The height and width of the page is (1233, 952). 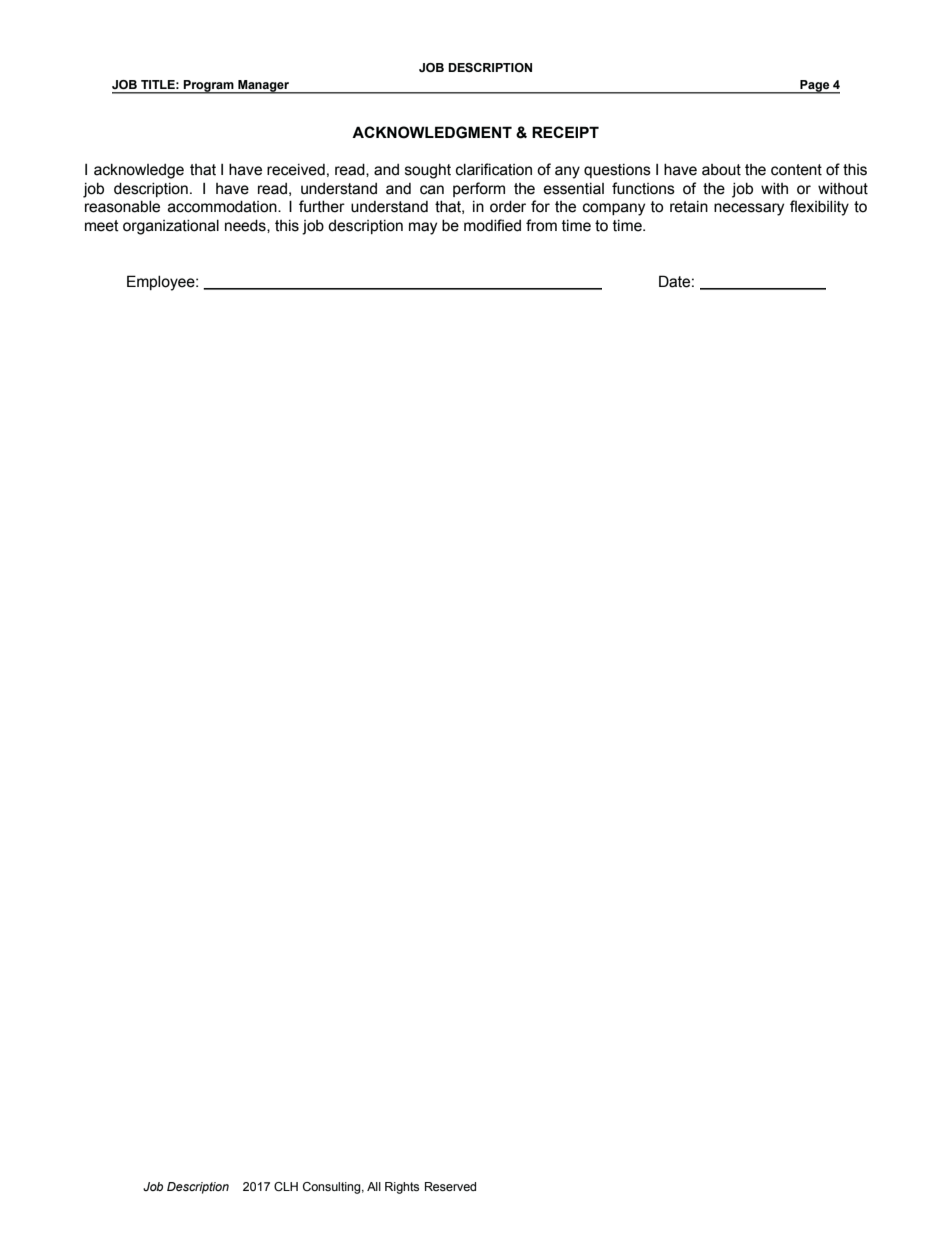 I want to click on Program, so click(x=209, y=87).
